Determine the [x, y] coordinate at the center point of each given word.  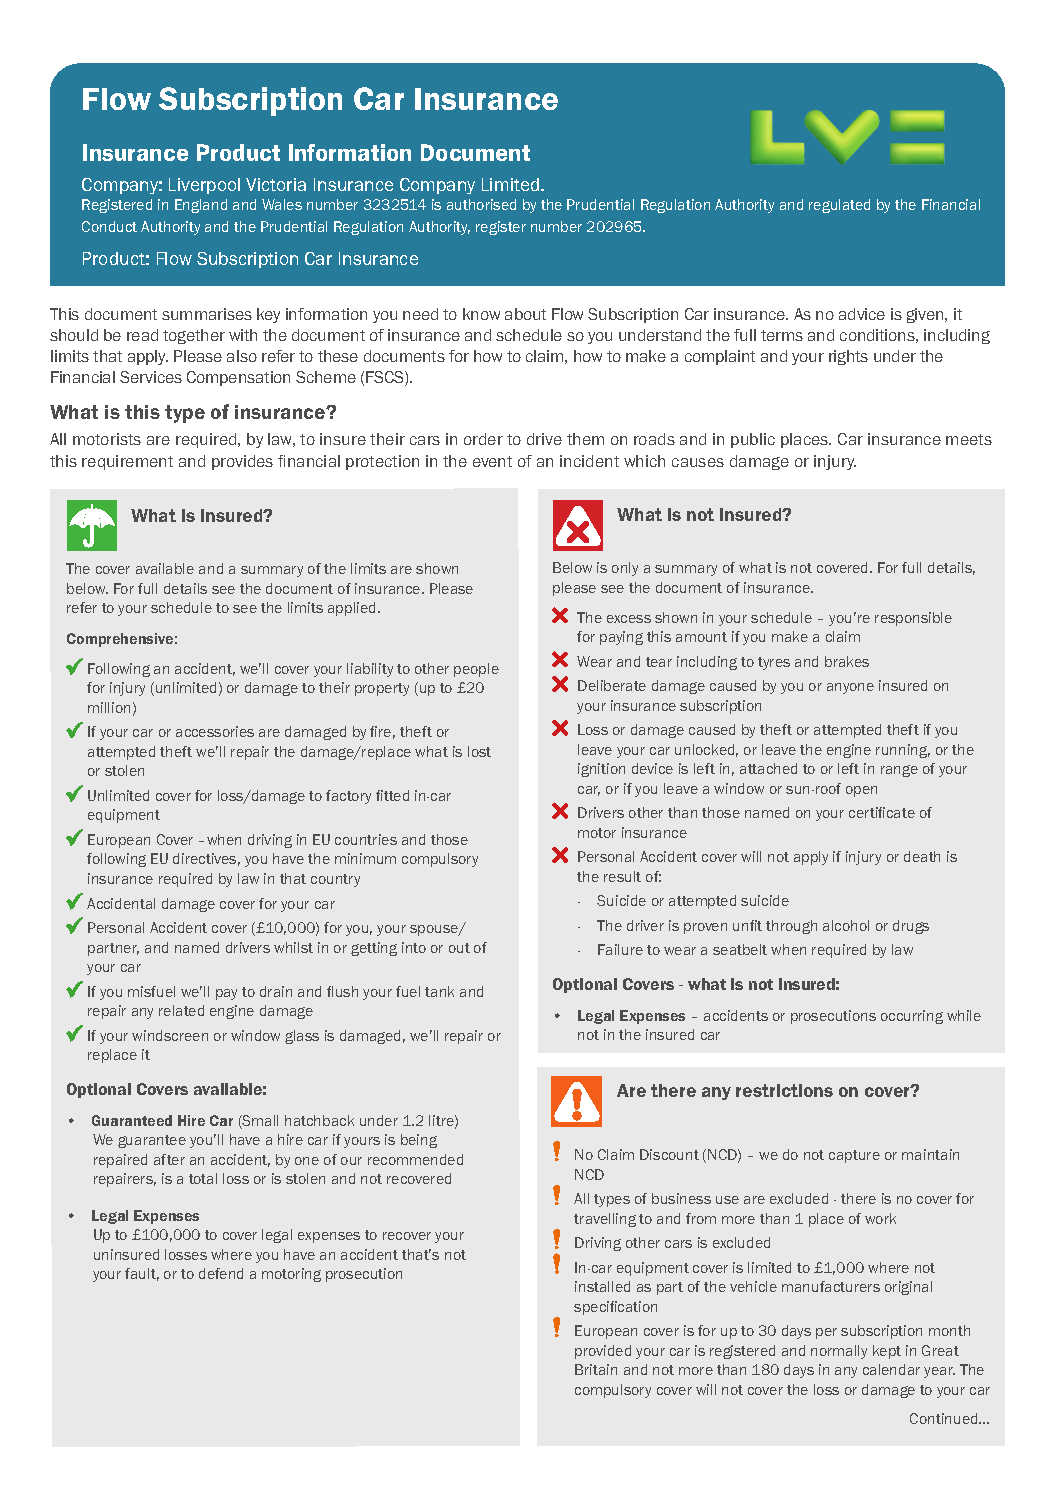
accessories [215, 731]
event [492, 461]
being [419, 1141]
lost [479, 751]
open [861, 791]
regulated [839, 206]
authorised [481, 204]
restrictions [784, 1090]
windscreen [170, 1035]
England [201, 206]
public [753, 440]
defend [221, 1273]
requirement [127, 462]
